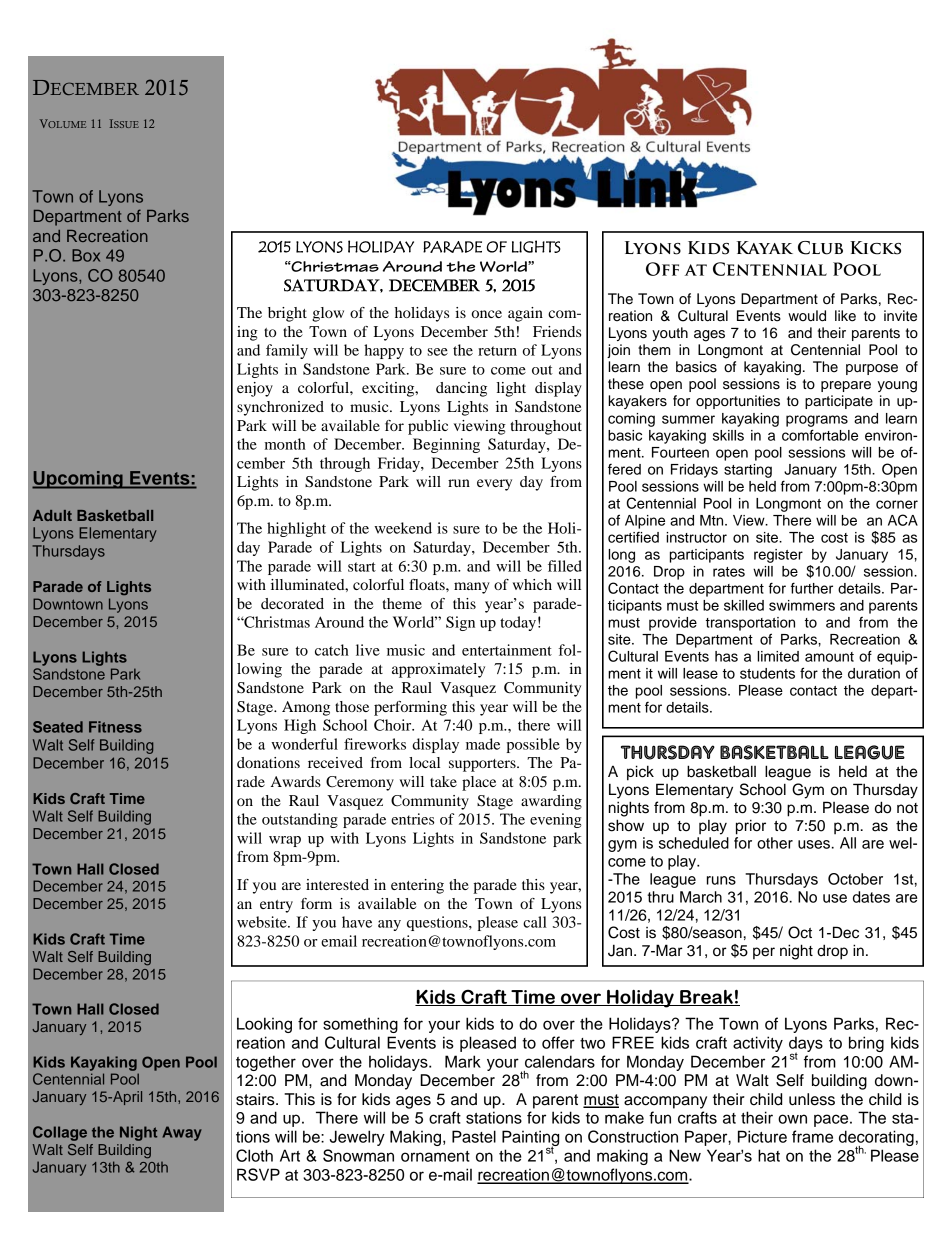  Describe the element at coordinates (446, 445) in the screenshot. I see `Beginning` at that location.
